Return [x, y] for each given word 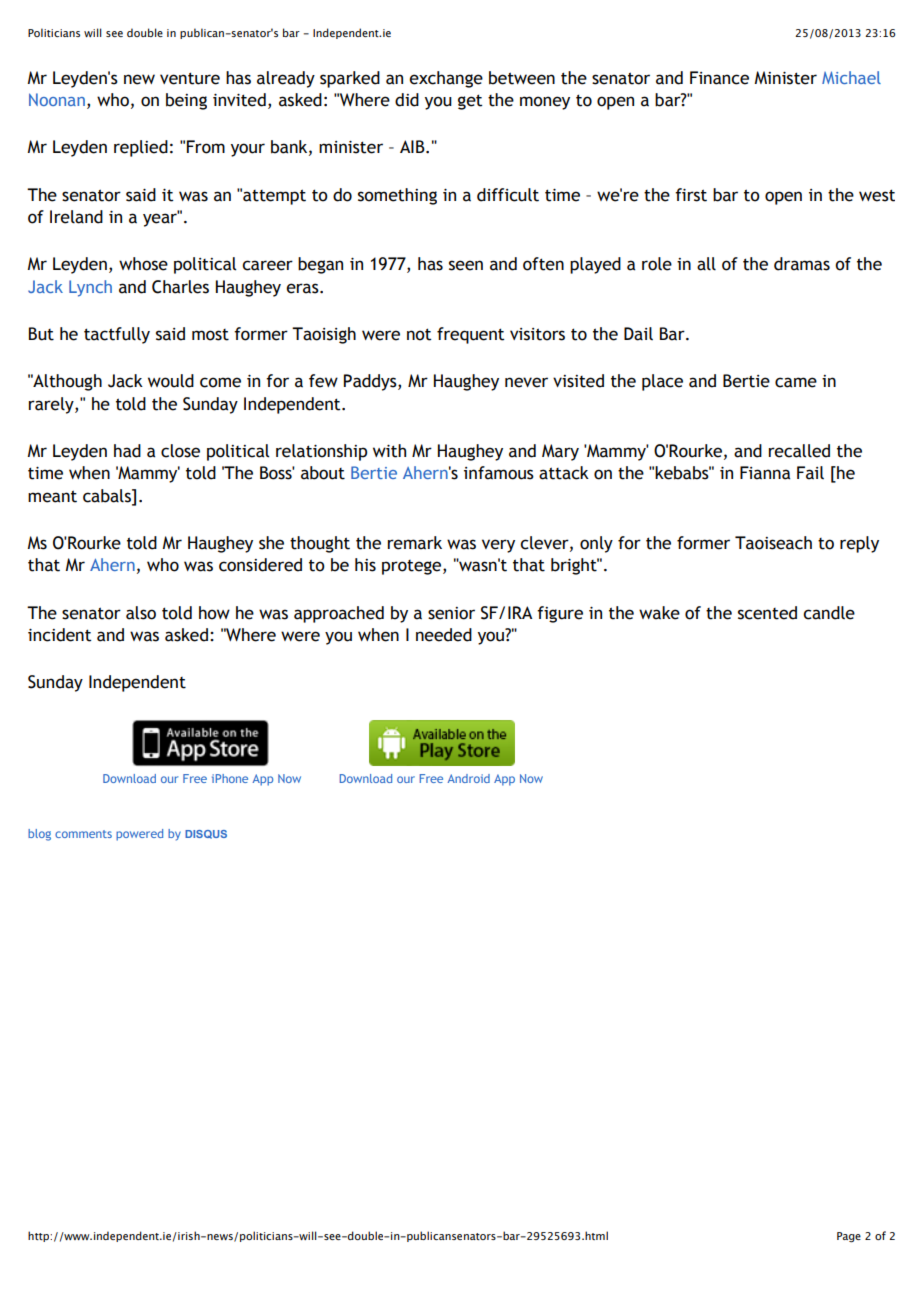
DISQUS [206, 834]
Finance [719, 78]
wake [659, 613]
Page [849, 1237]
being [186, 101]
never [526, 382]
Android [468, 778]
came [796, 382]
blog [39, 835]
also [141, 613]
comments [83, 834]
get [470, 102]
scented [767, 613]
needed [444, 635]
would [171, 381]
